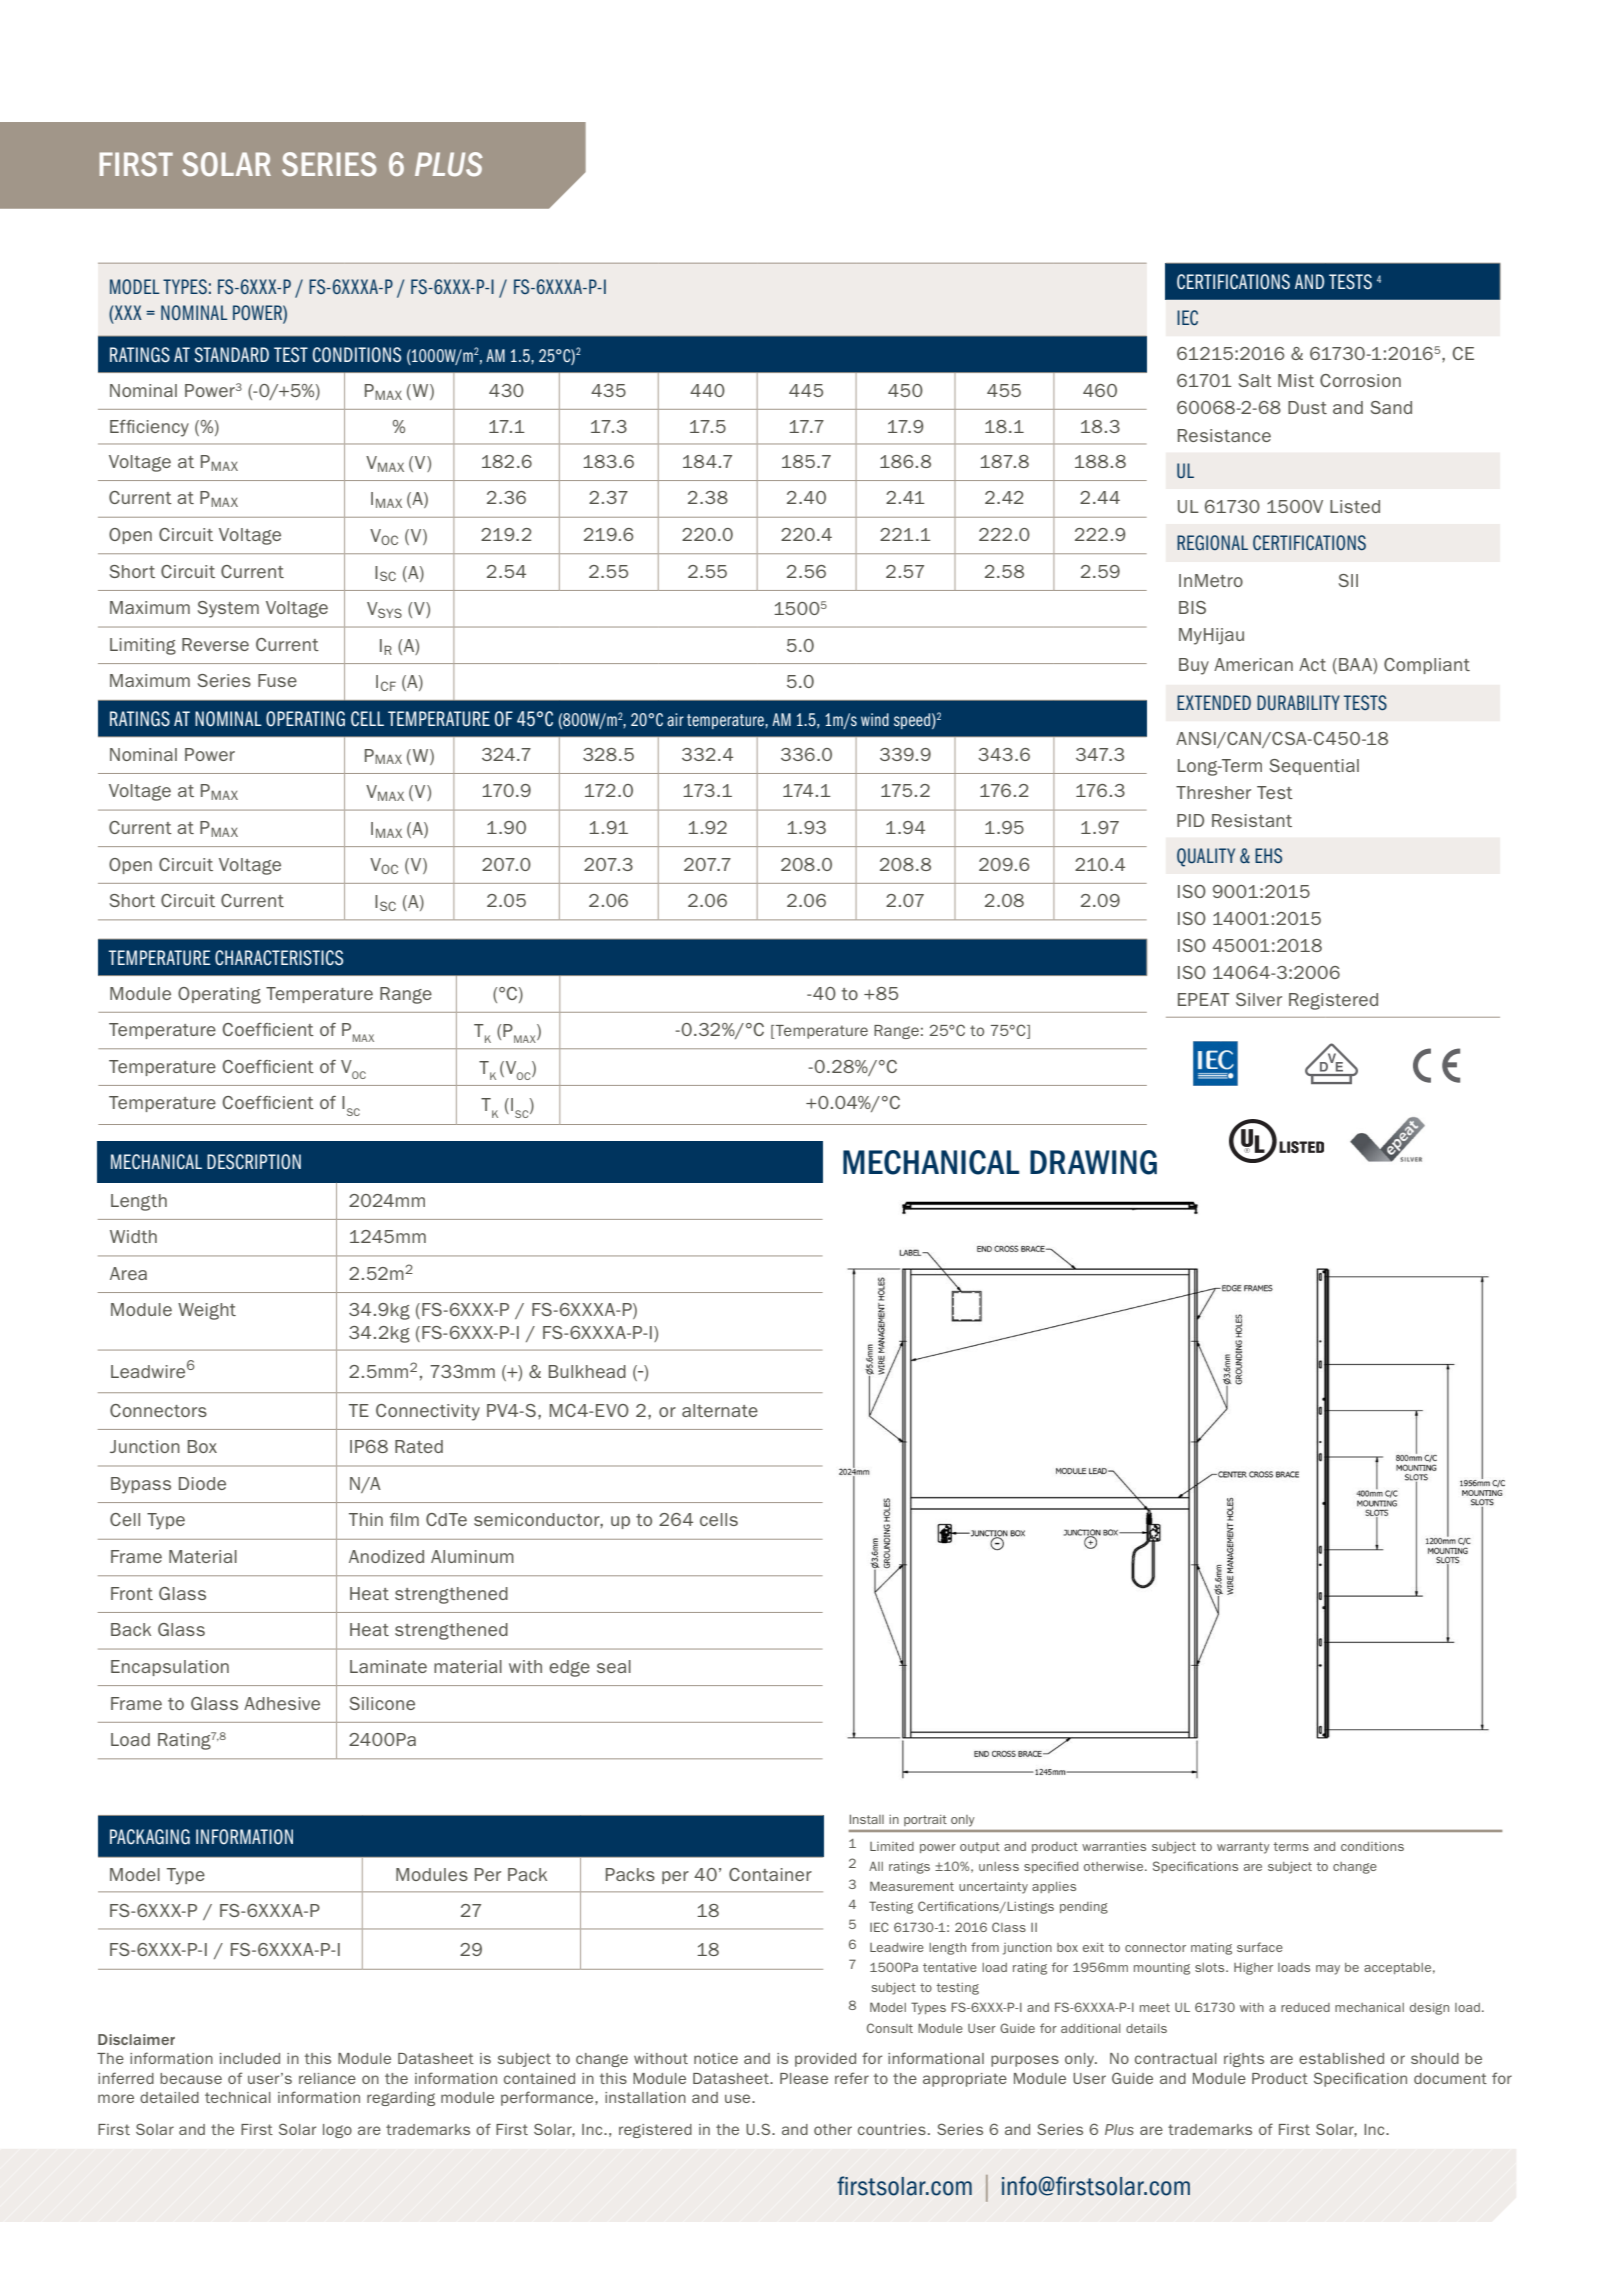 The image size is (1614, 2283). What do you see at coordinates (250, 2058) in the image?
I see `included` at bounding box center [250, 2058].
